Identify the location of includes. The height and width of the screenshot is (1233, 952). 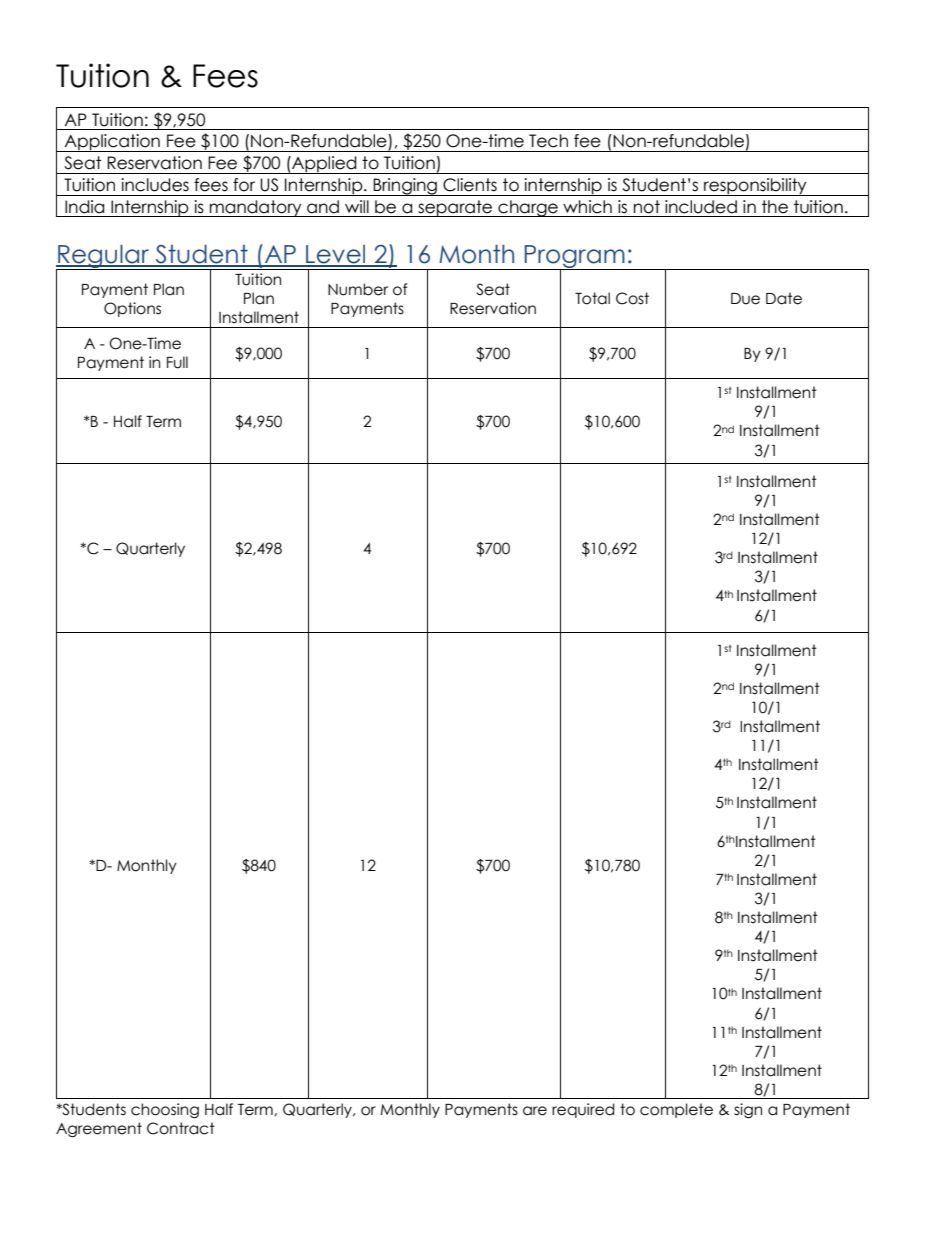
(155, 185).
